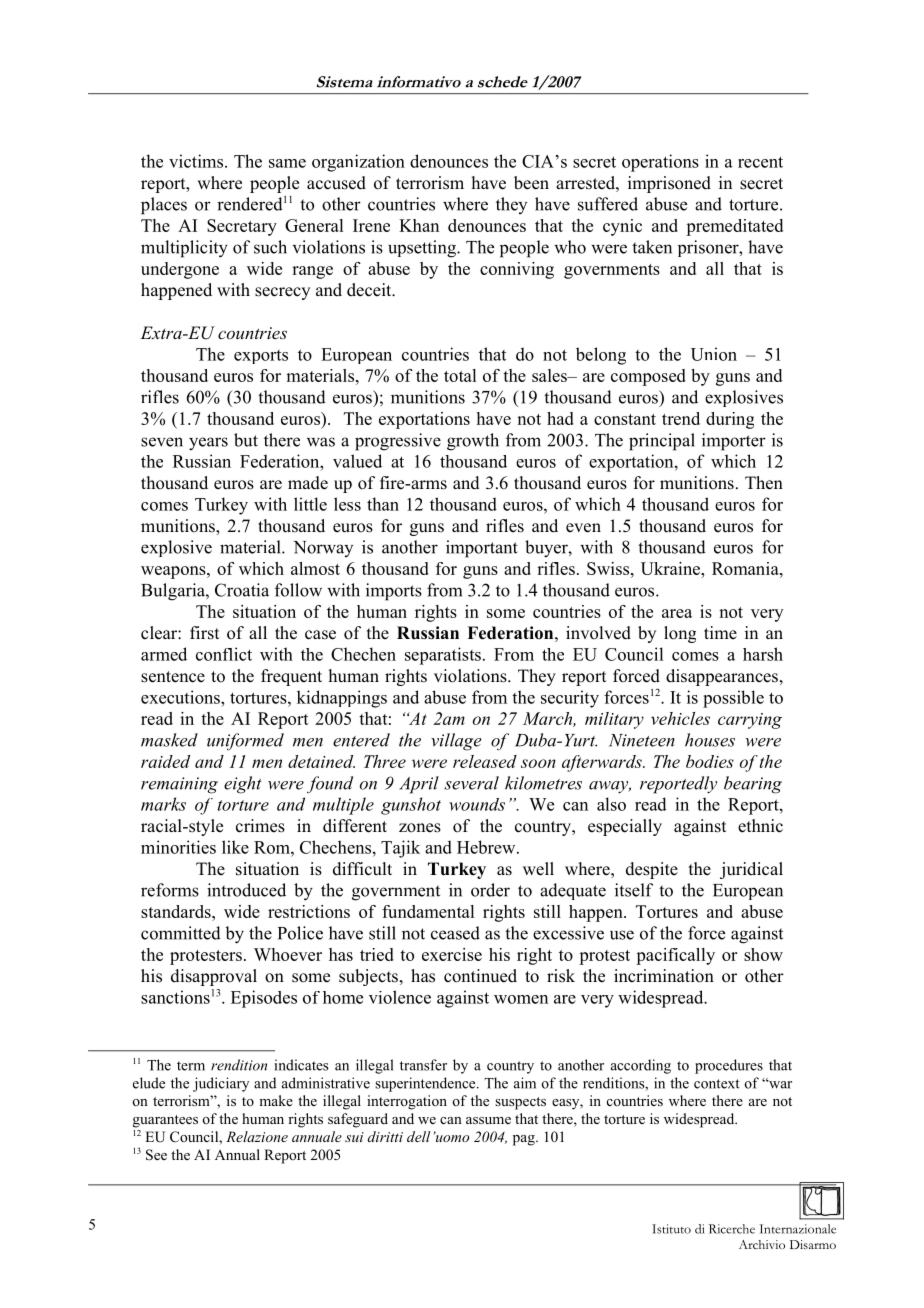 This screenshot has height=1308, width=924. What do you see at coordinates (490, 890) in the screenshot?
I see `order` at bounding box center [490, 890].
